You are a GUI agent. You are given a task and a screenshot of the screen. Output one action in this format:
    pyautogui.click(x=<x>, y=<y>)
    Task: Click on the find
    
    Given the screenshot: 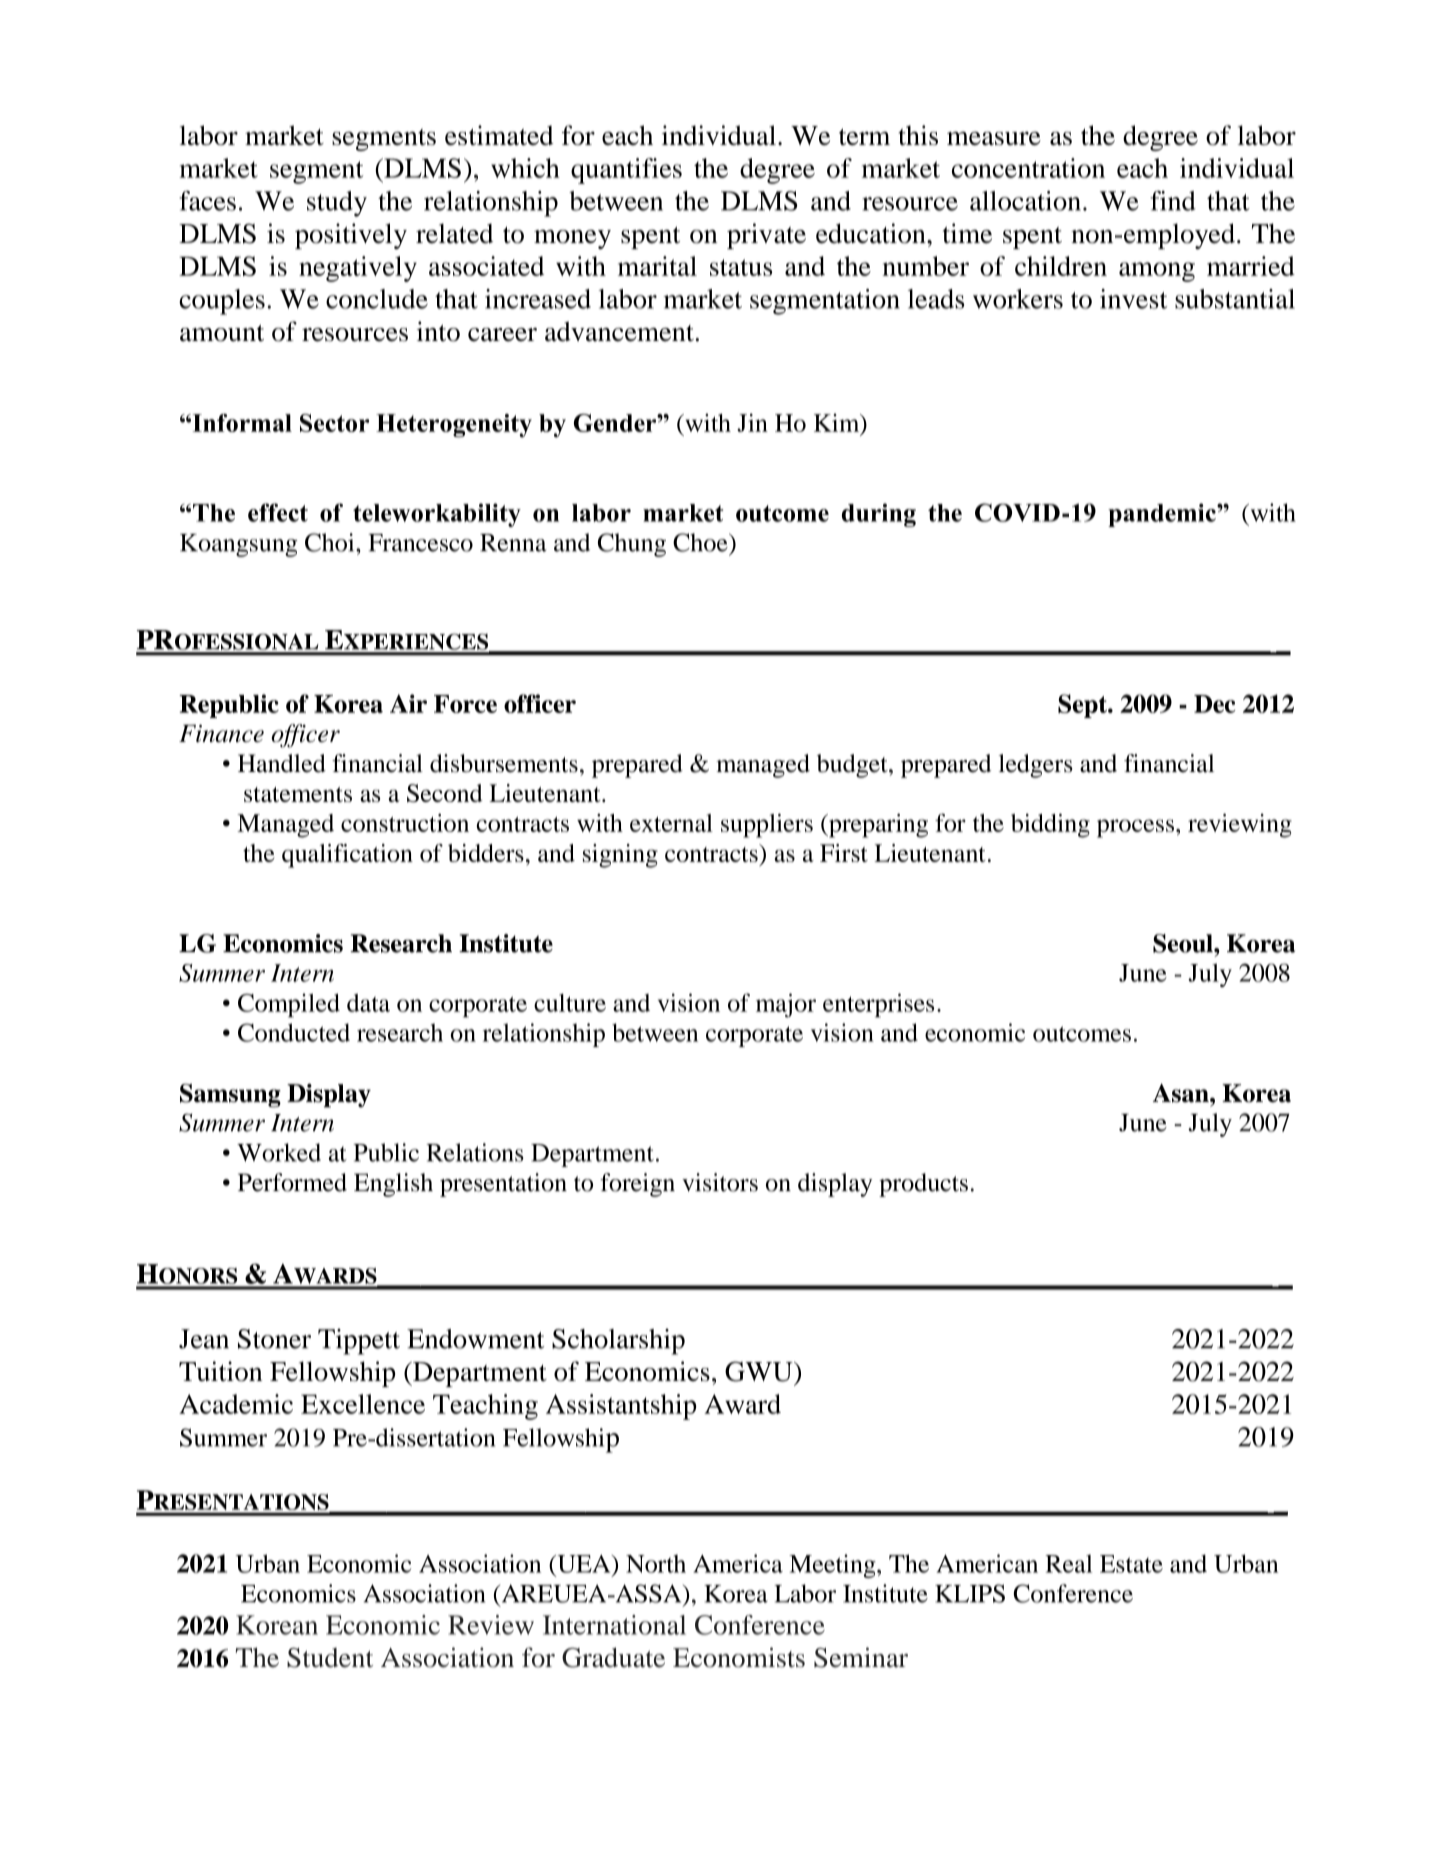 What is the action you would take?
    pyautogui.click(x=1173, y=201)
